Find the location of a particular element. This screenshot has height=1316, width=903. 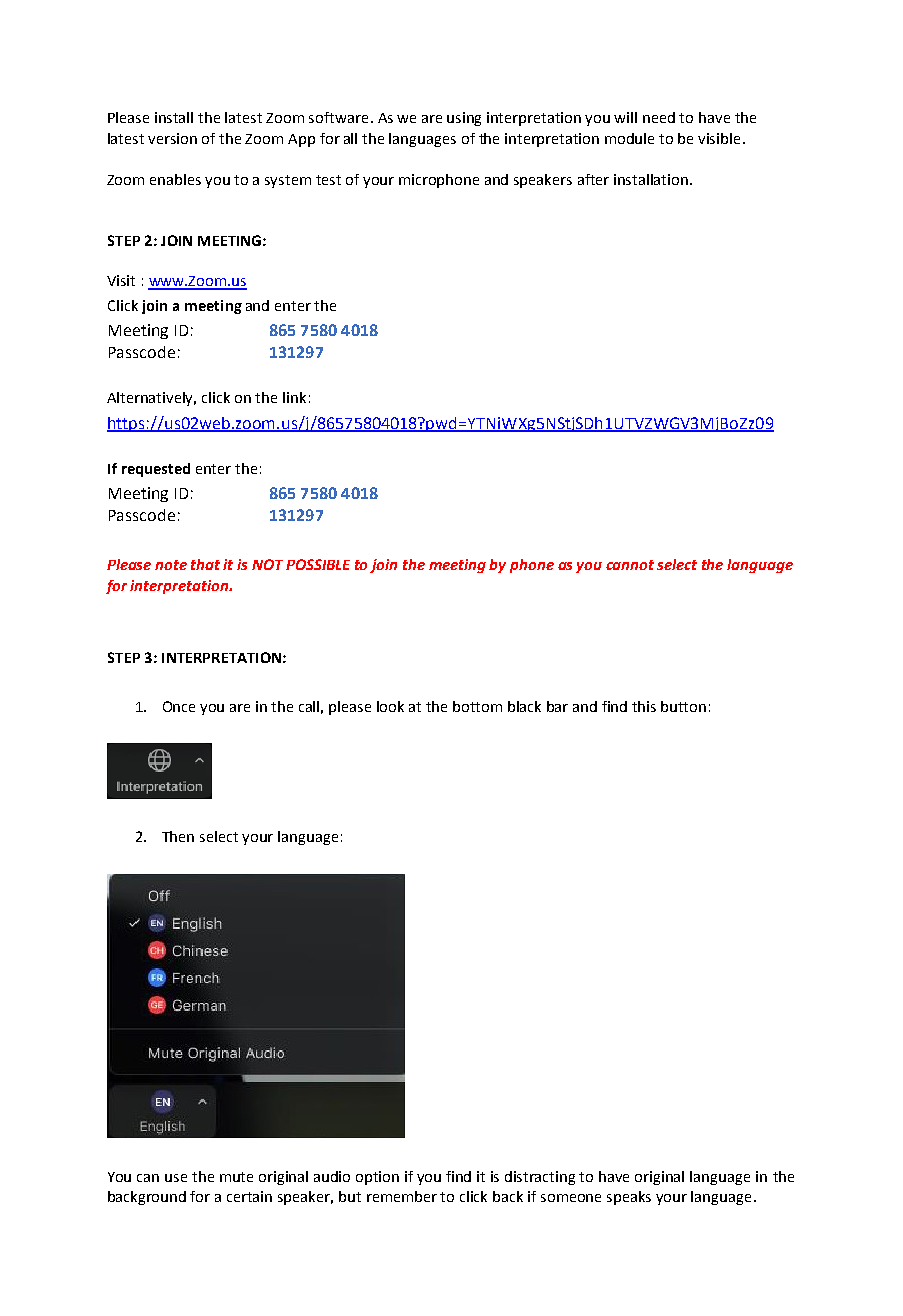

module is located at coordinates (629, 138).
